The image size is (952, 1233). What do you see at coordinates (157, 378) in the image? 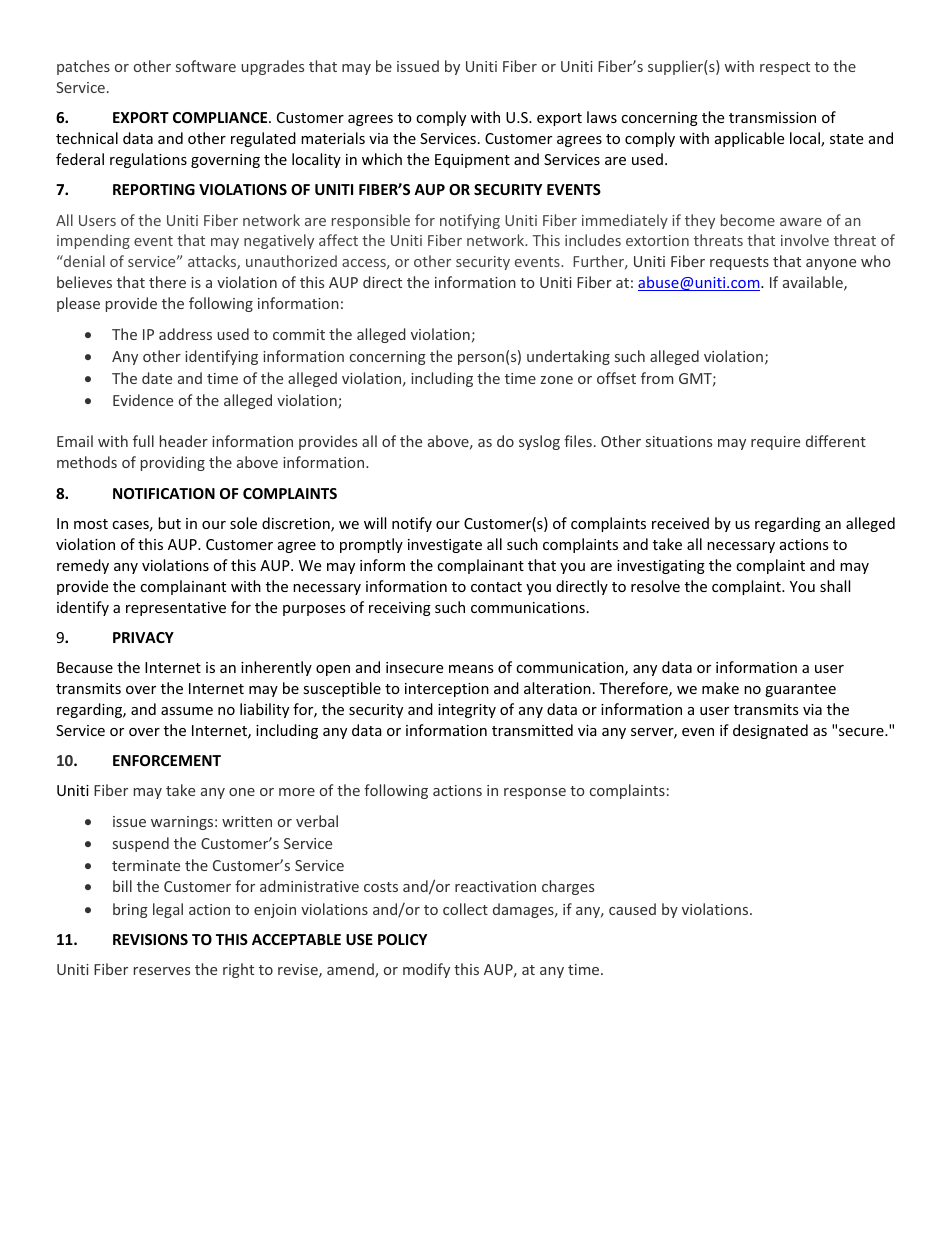
I see `date` at bounding box center [157, 378].
